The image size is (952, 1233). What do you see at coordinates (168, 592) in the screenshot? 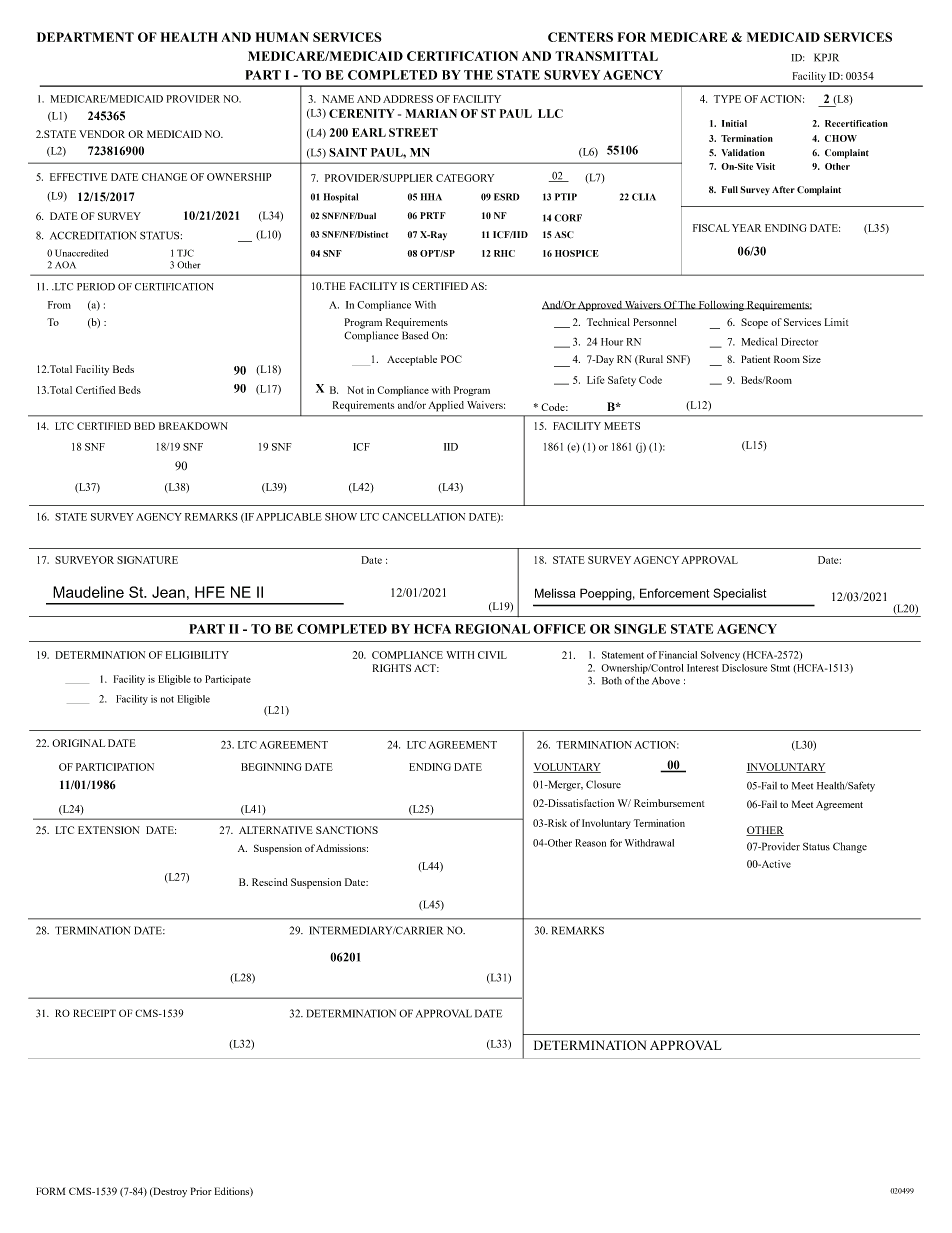
I see `Jean` at bounding box center [168, 592].
